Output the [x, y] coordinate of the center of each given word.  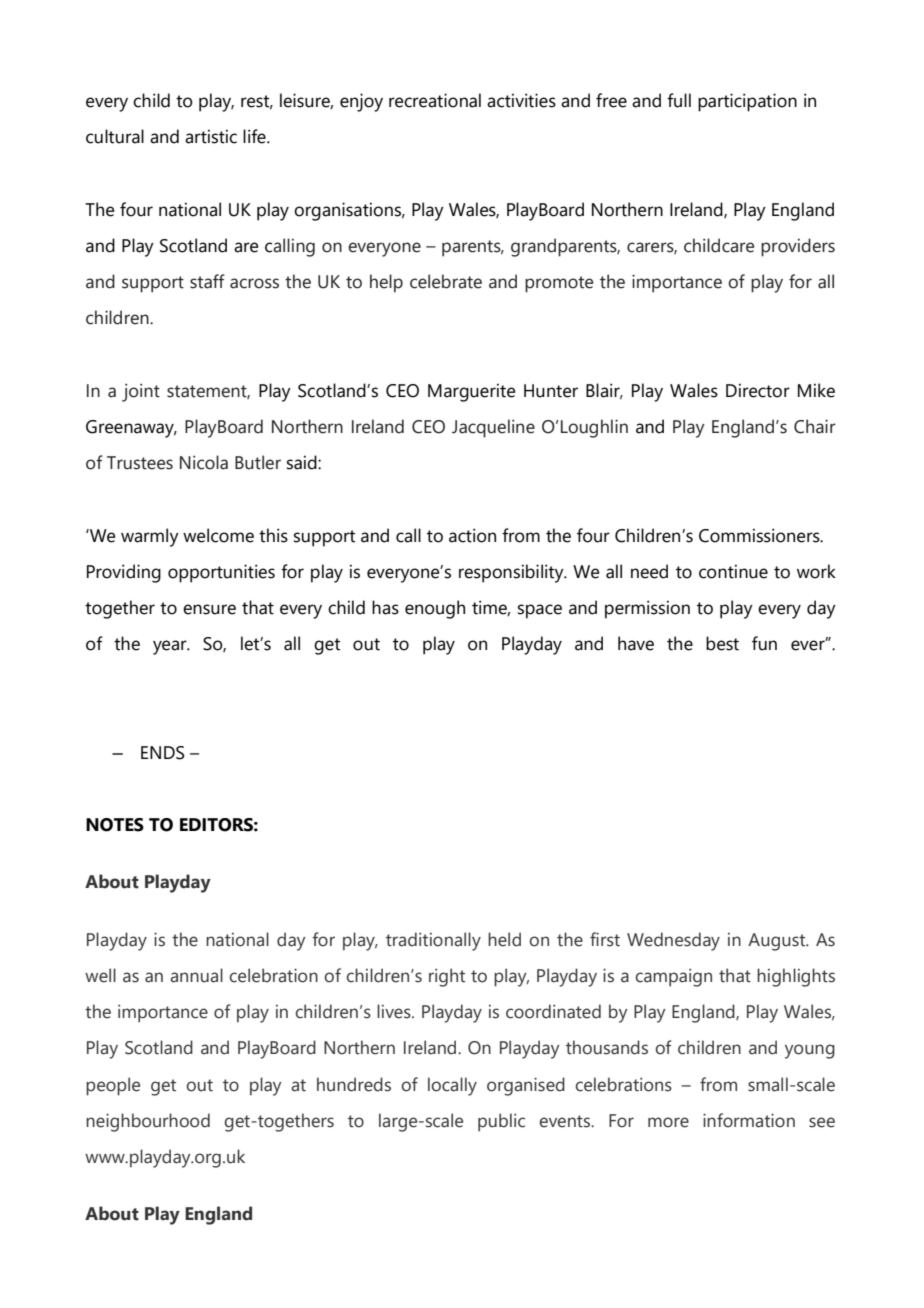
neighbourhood [148, 1122]
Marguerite [471, 392]
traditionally [433, 941]
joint [141, 392]
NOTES [115, 825]
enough [435, 609]
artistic [211, 136]
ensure [209, 609]
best [722, 643]
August [778, 942]
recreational [435, 100]
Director [758, 390]
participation [747, 102]
